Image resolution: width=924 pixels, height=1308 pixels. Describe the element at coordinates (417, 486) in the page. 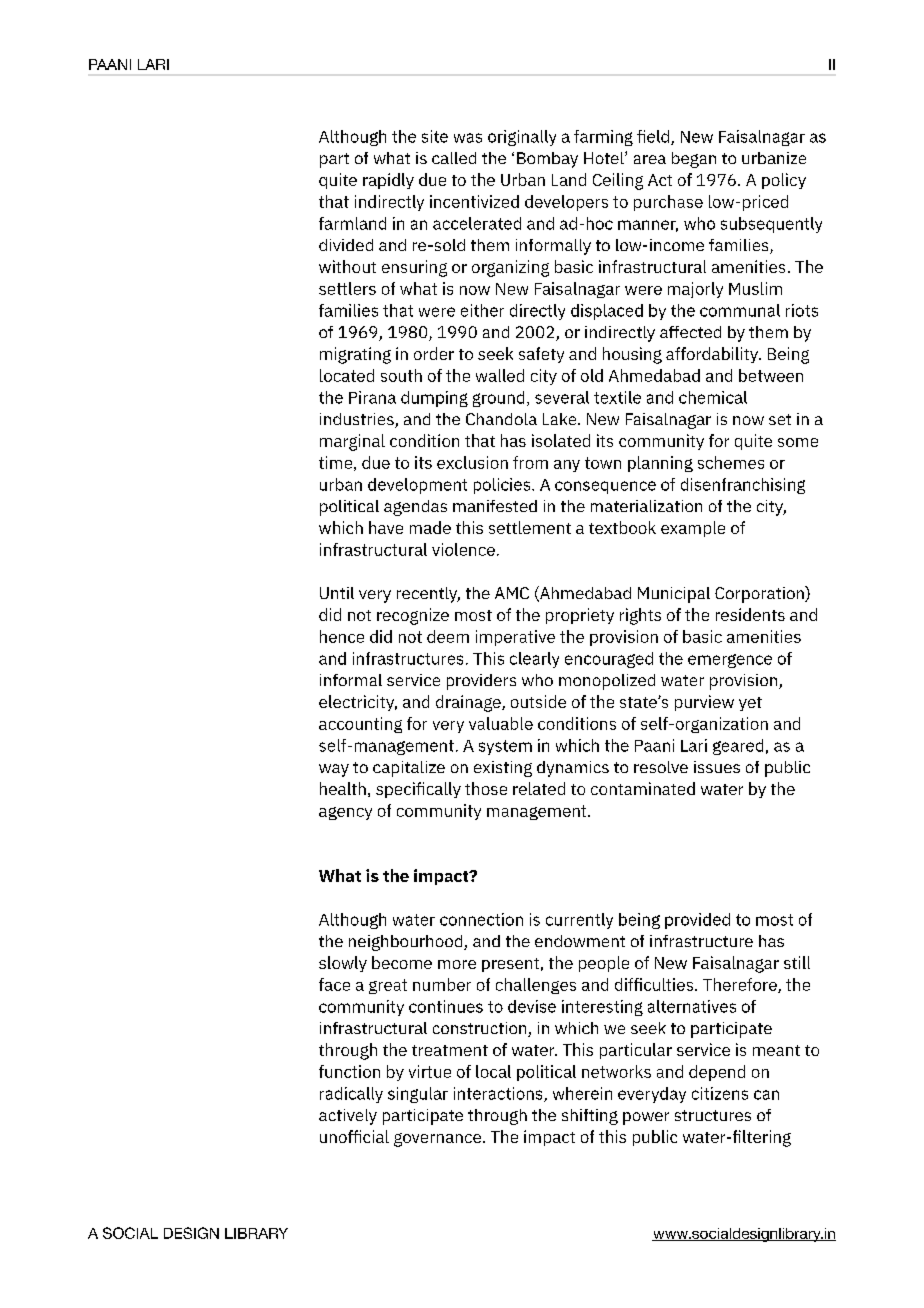

I see `development` at that location.
